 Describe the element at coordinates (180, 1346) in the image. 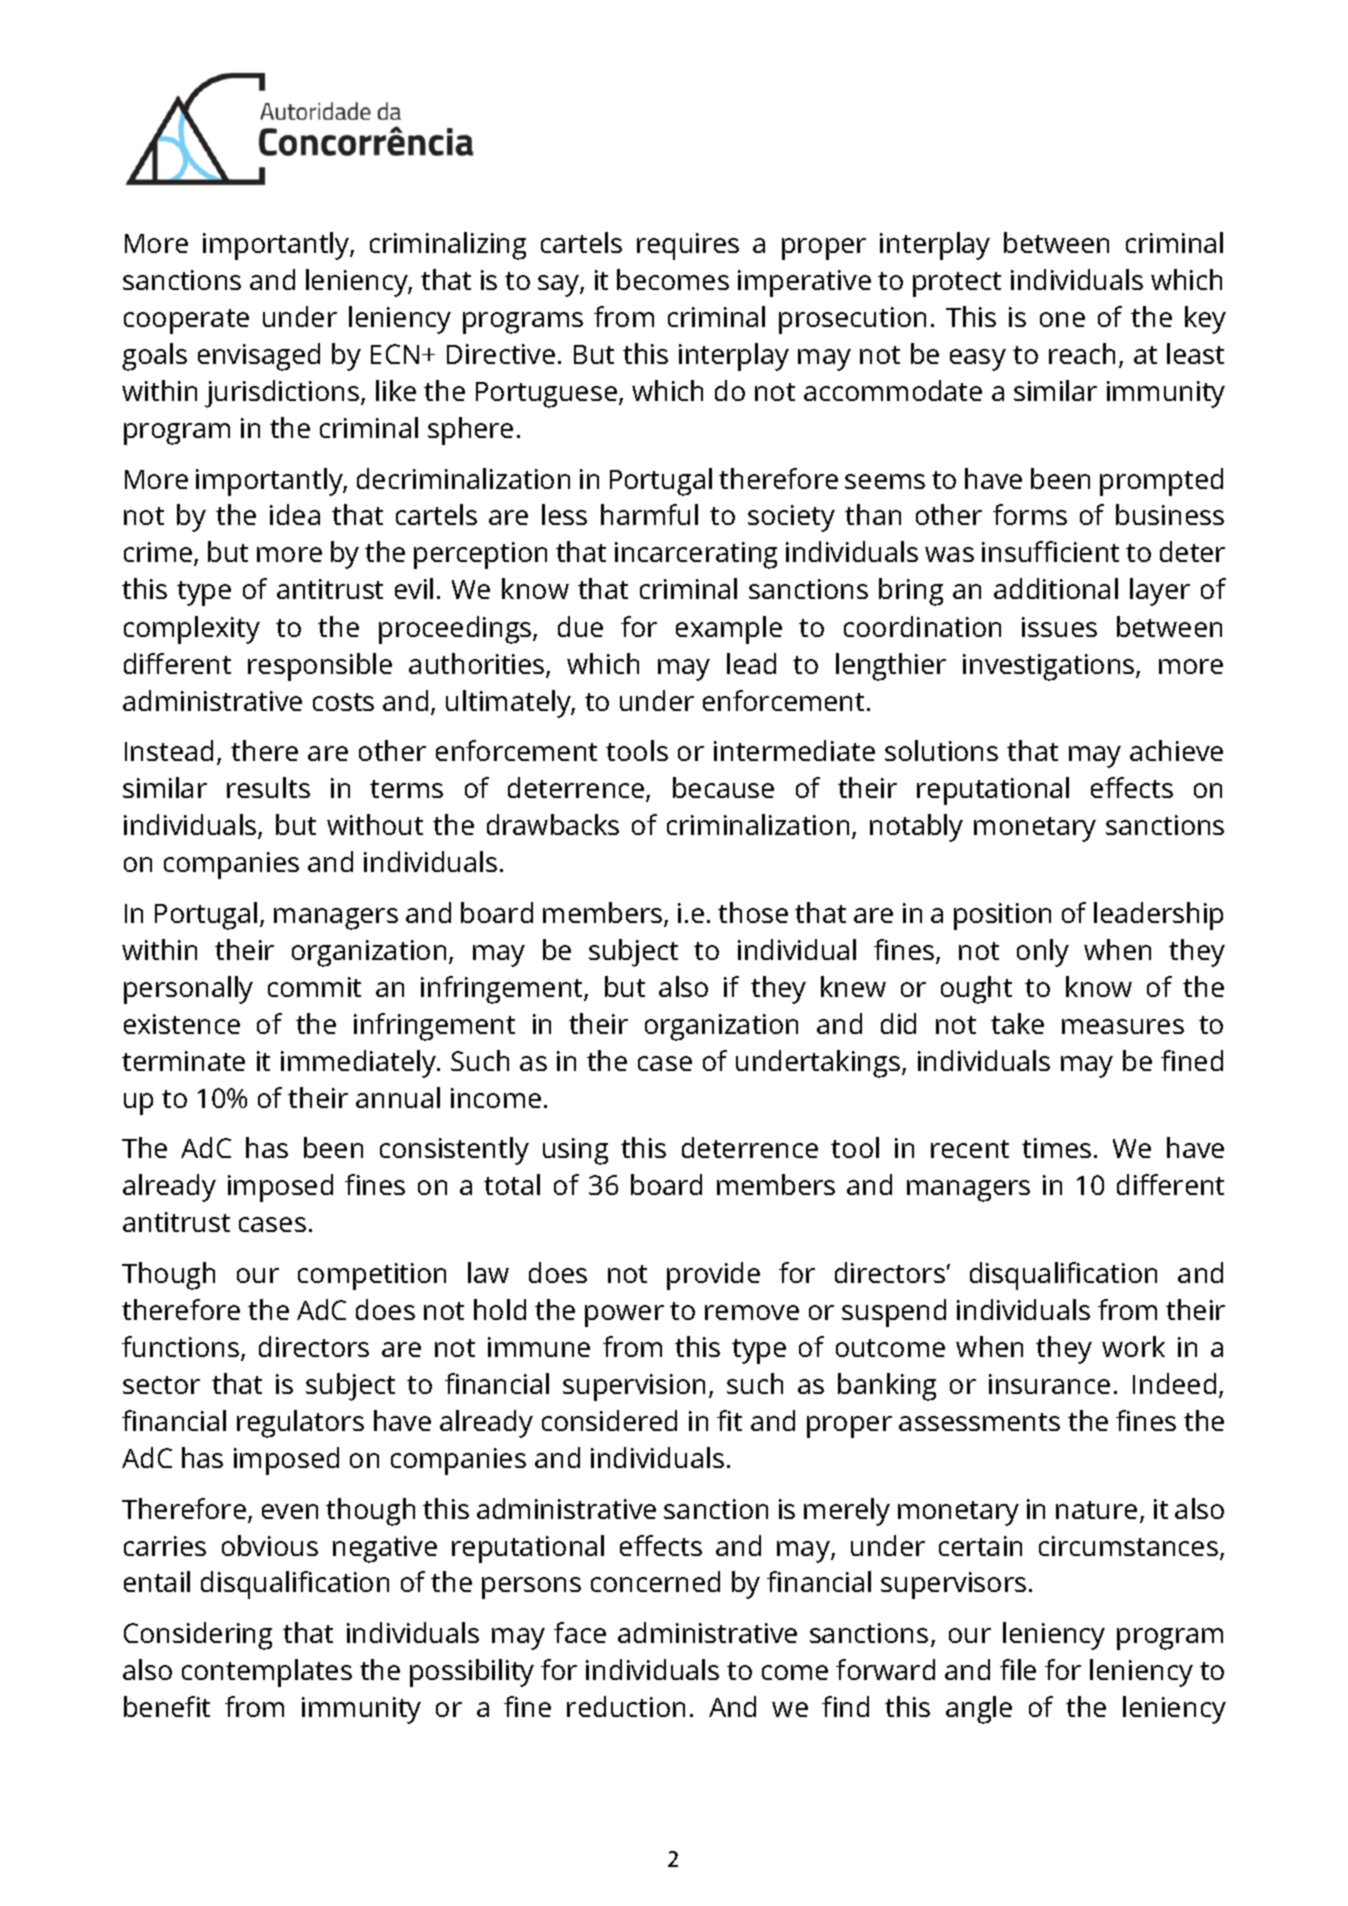

I see `functions` at that location.
